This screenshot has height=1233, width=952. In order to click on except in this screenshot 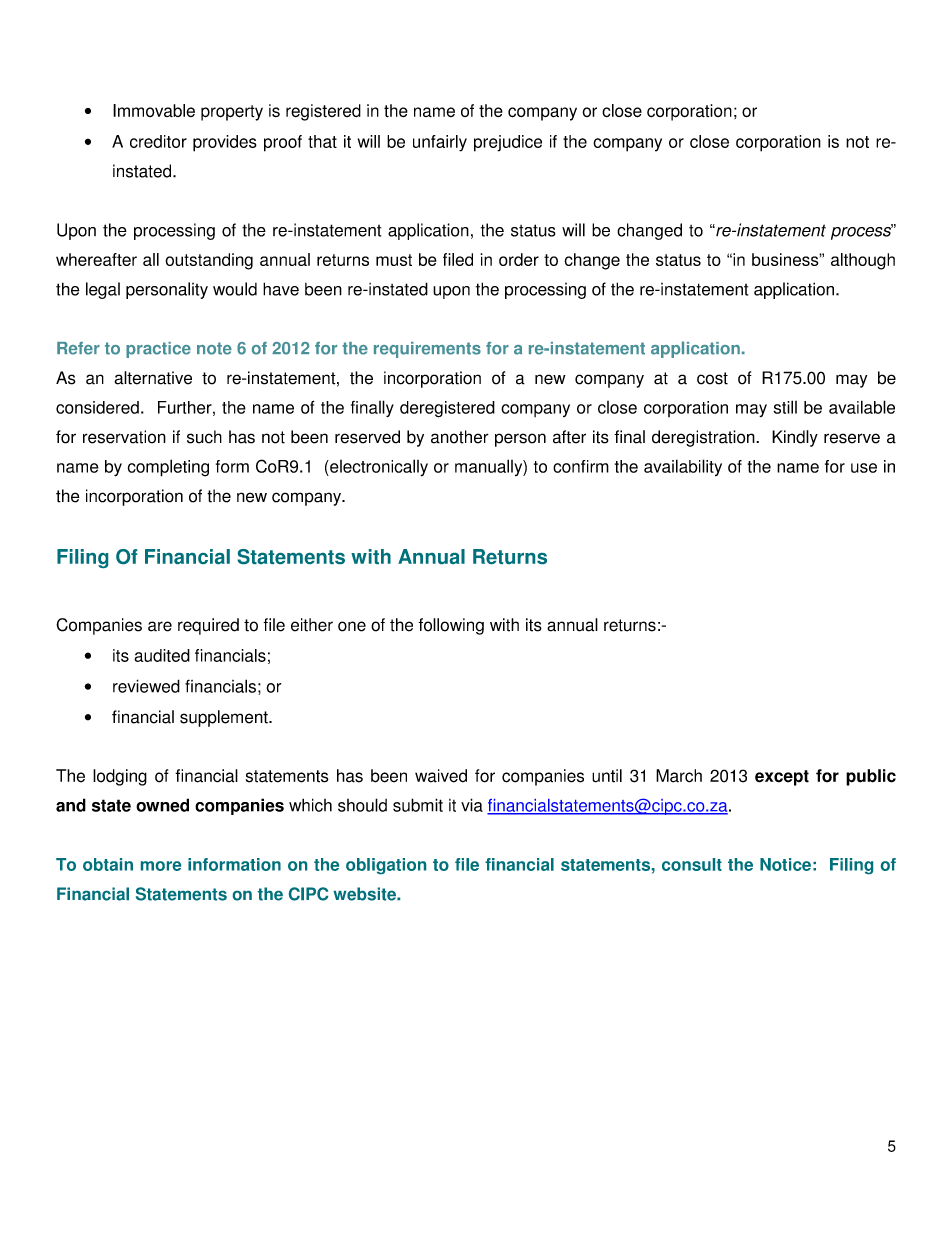, I will do `click(782, 778)`.
